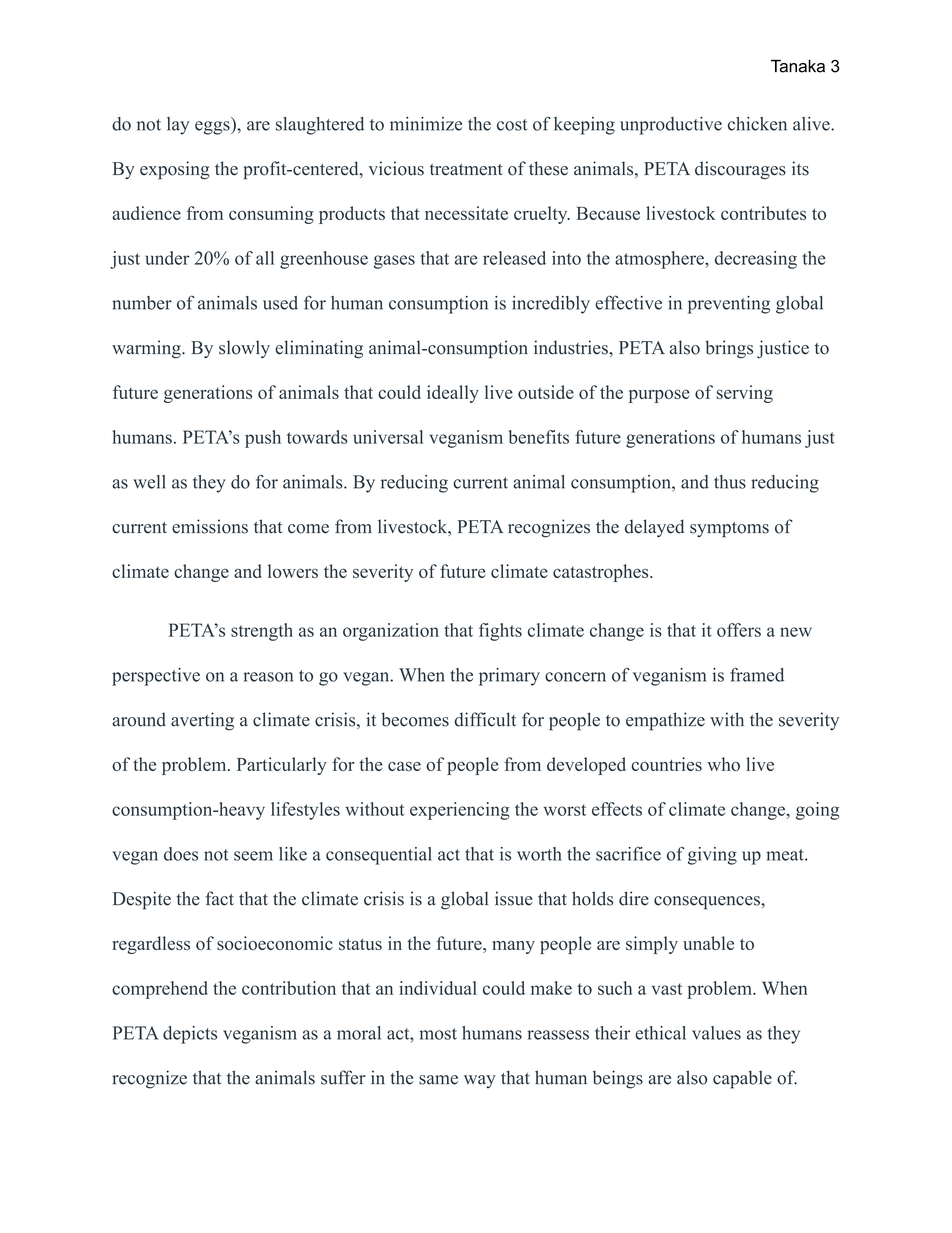 This screenshot has height=1233, width=952. I want to click on who, so click(723, 764).
